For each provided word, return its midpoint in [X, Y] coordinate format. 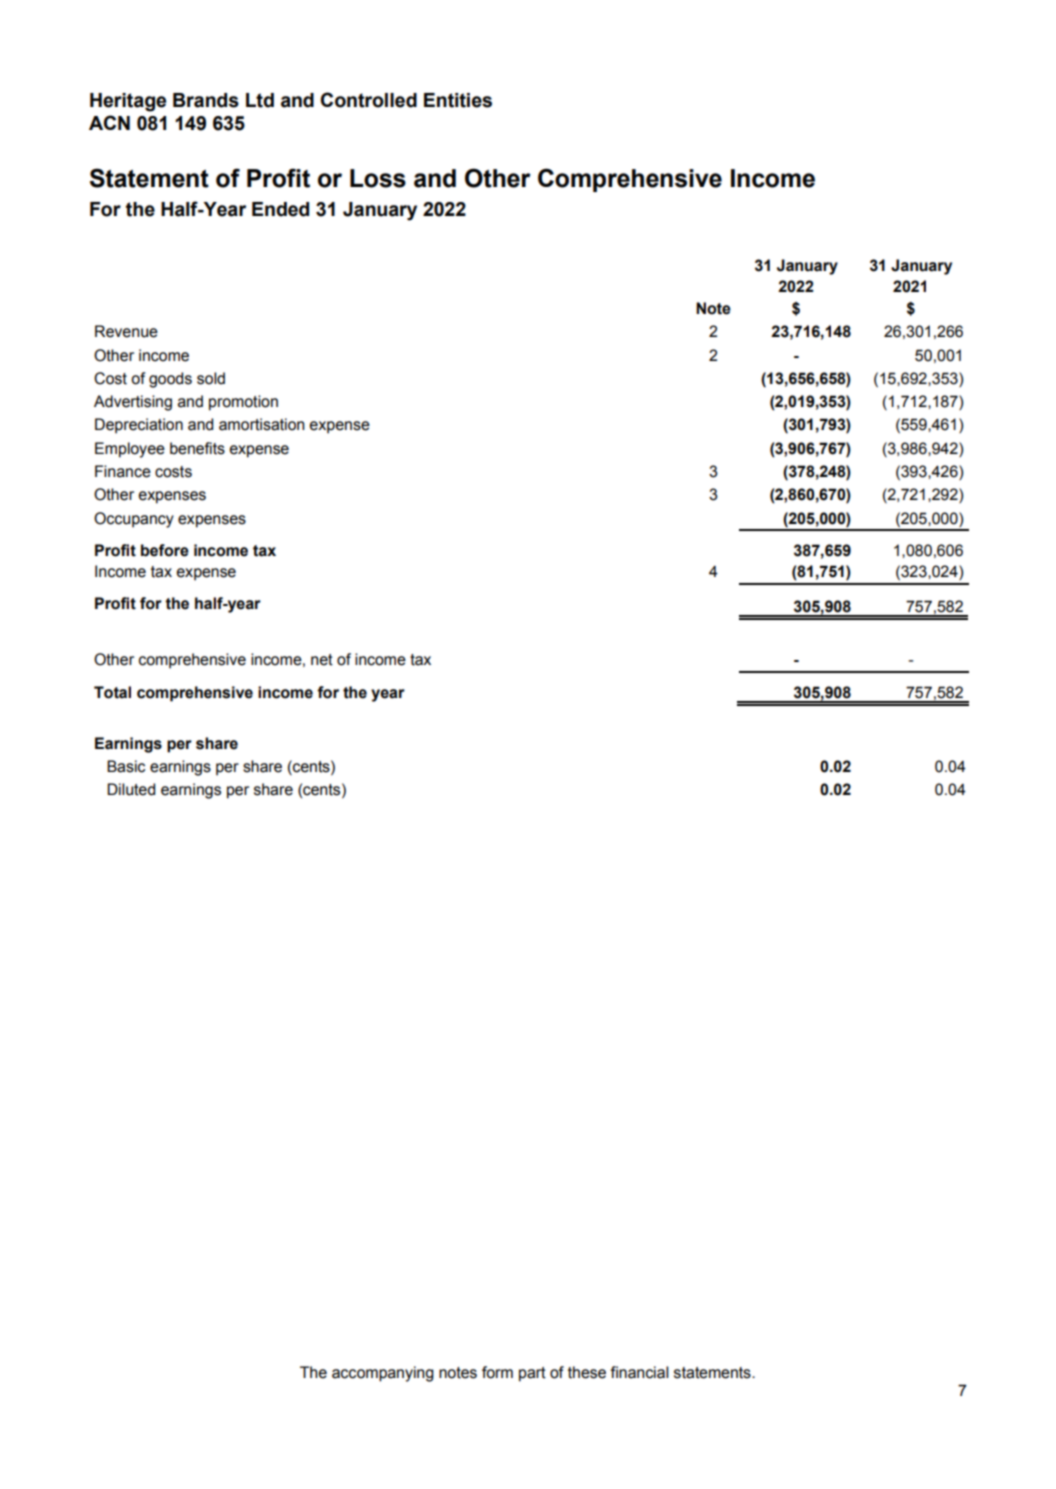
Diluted [131, 789]
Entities [458, 100]
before [165, 550]
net [322, 660]
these [587, 1372]
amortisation [262, 424]
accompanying [383, 1374]
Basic [126, 766]
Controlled [369, 100]
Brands [206, 100]
